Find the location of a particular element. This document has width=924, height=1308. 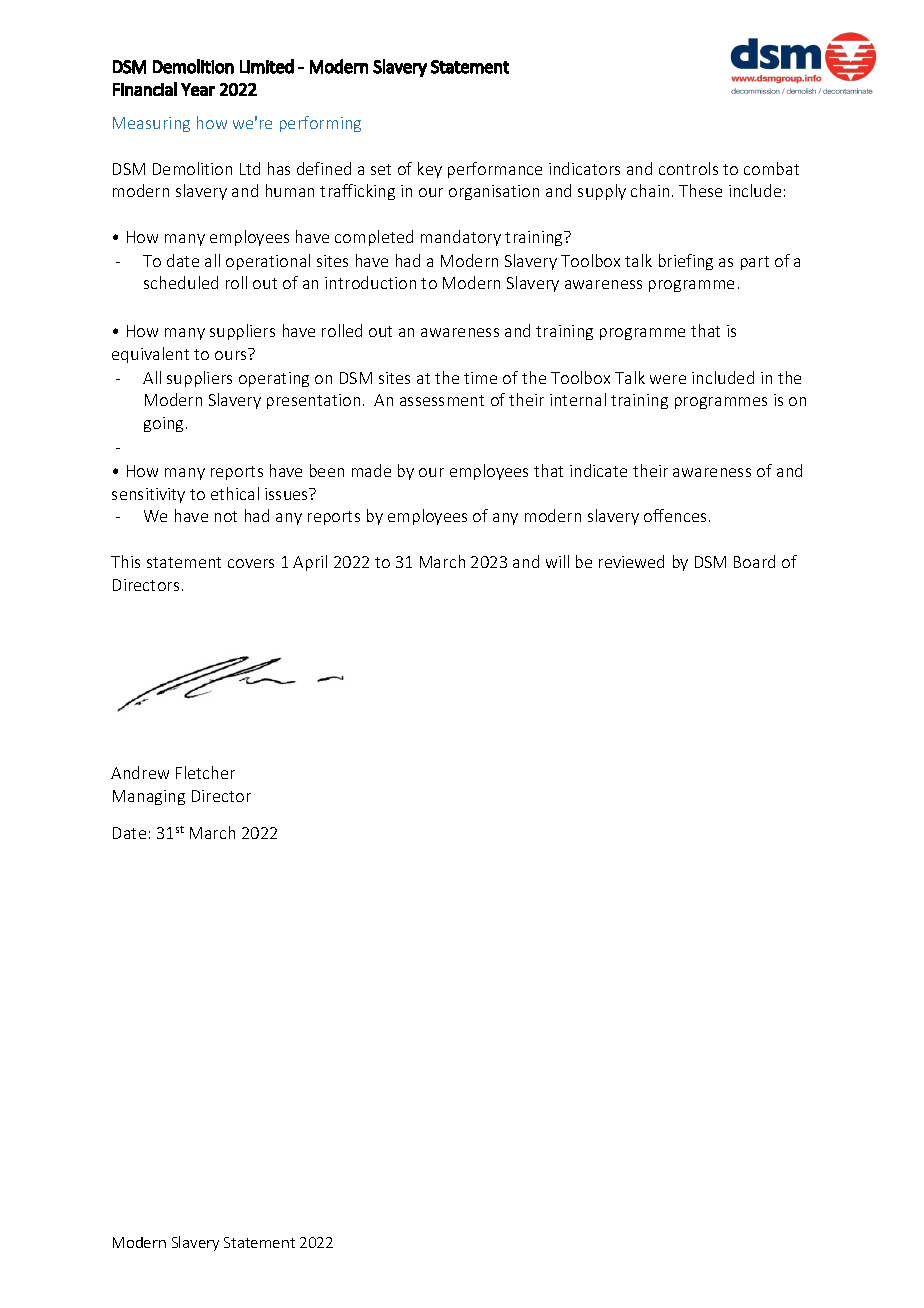

Managing is located at coordinates (149, 797).
